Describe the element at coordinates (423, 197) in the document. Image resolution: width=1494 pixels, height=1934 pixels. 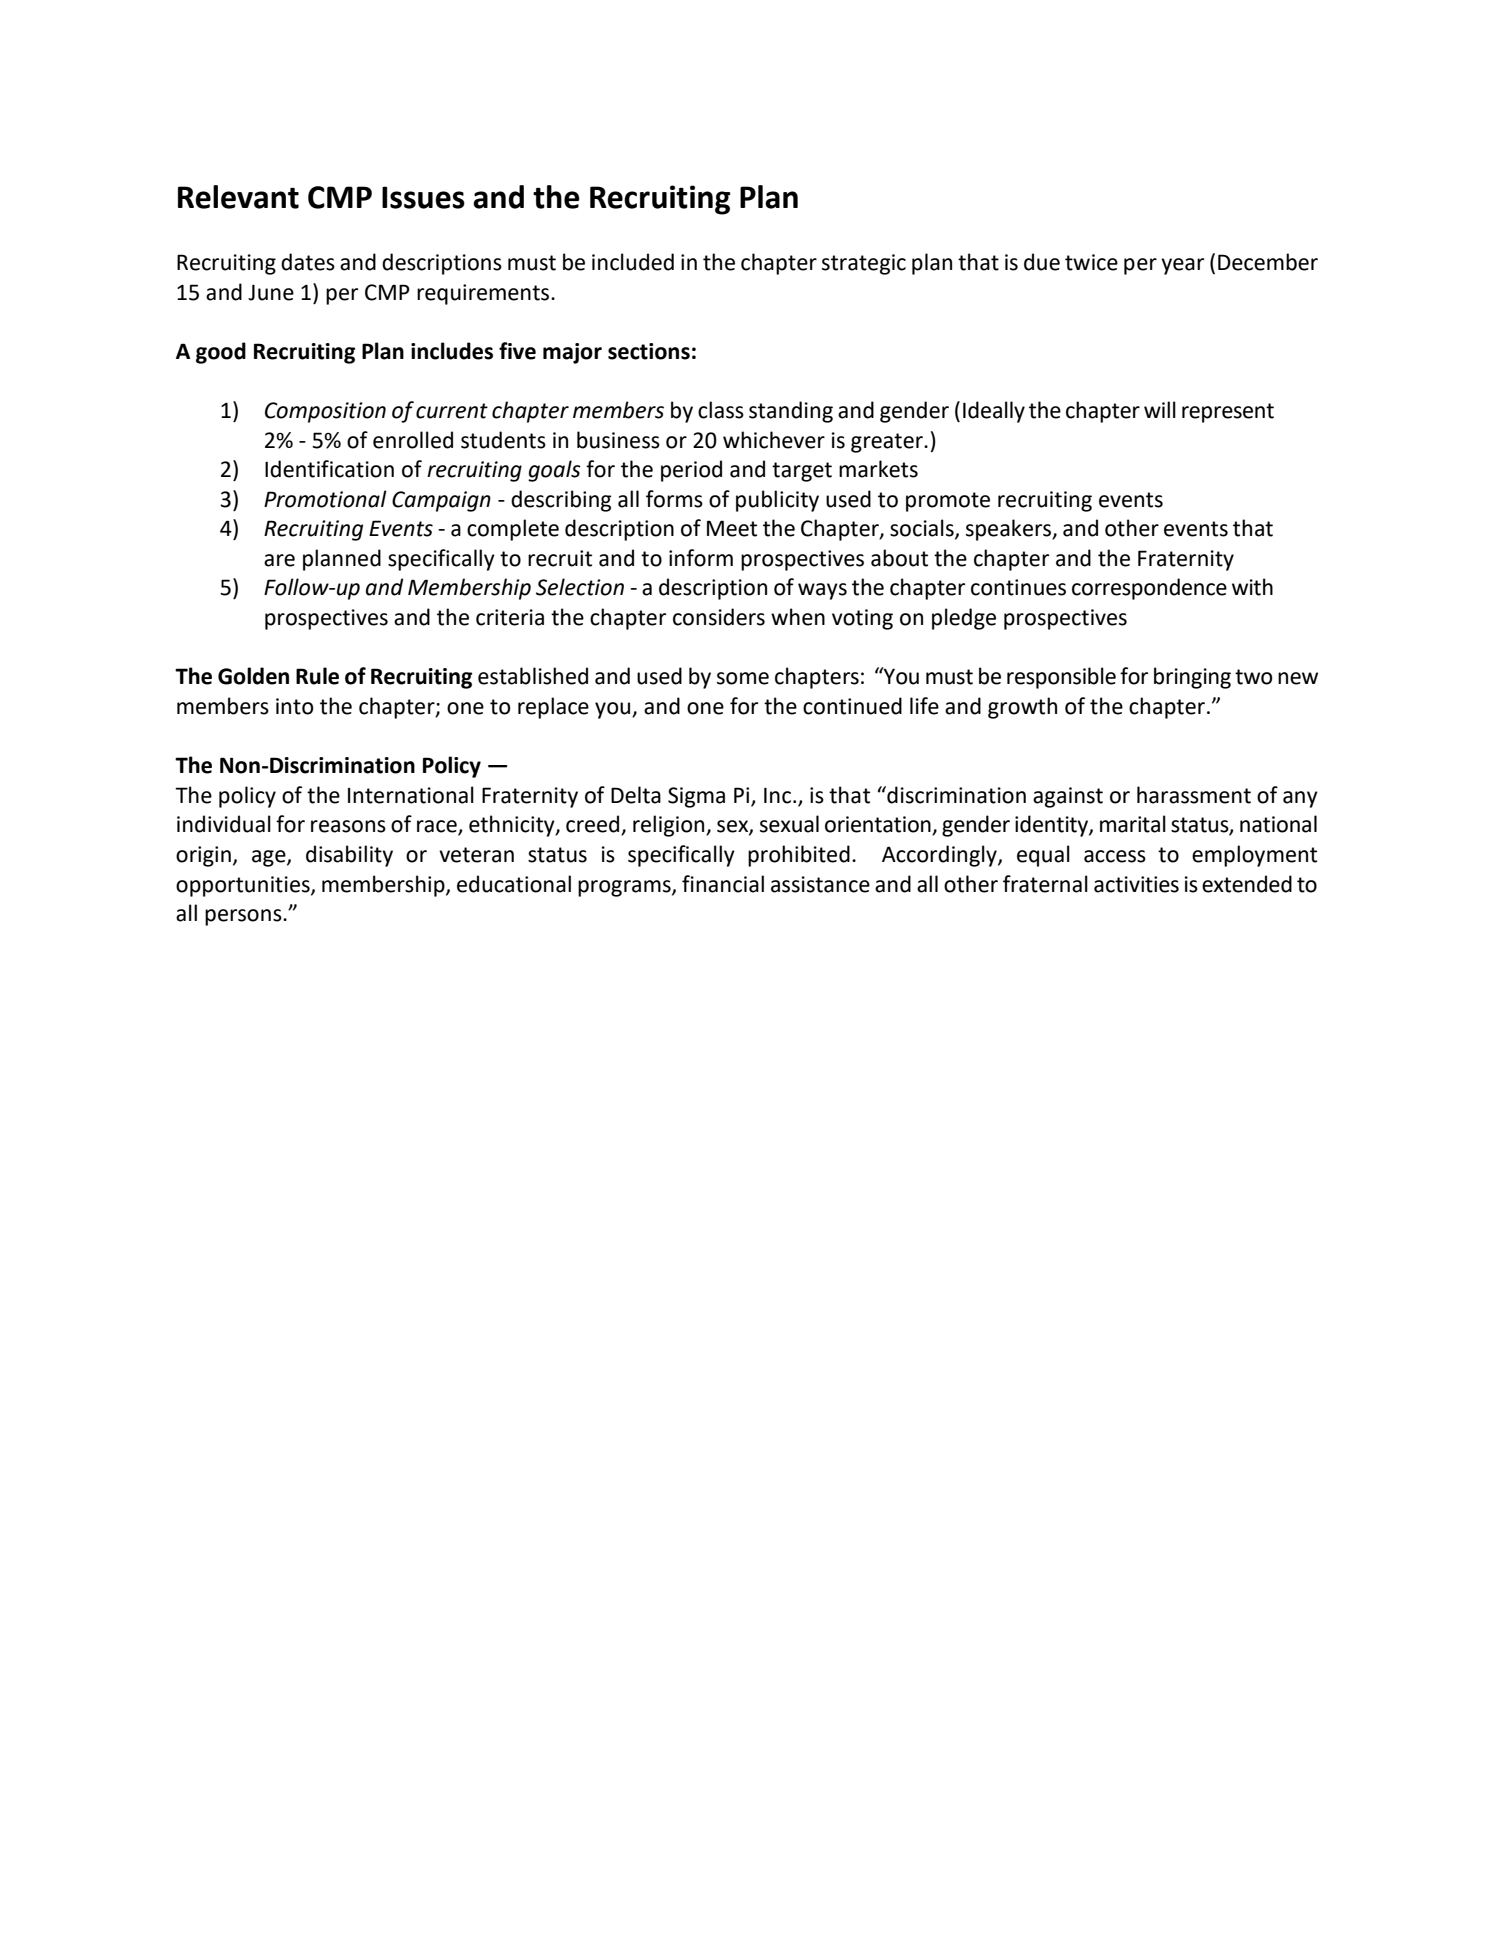
I see `Issues` at that location.
